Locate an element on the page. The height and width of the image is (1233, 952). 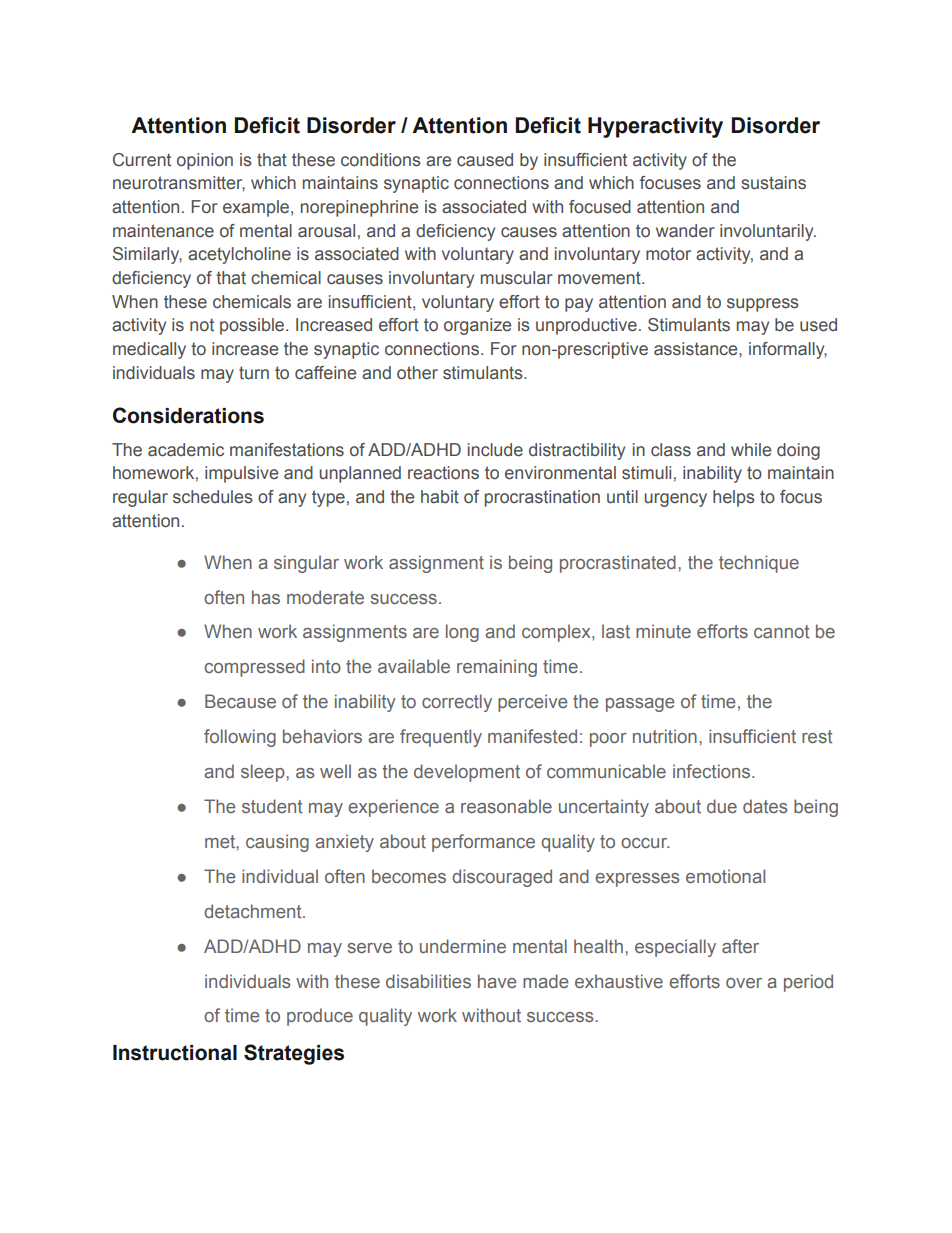
performance is located at coordinates (483, 843).
